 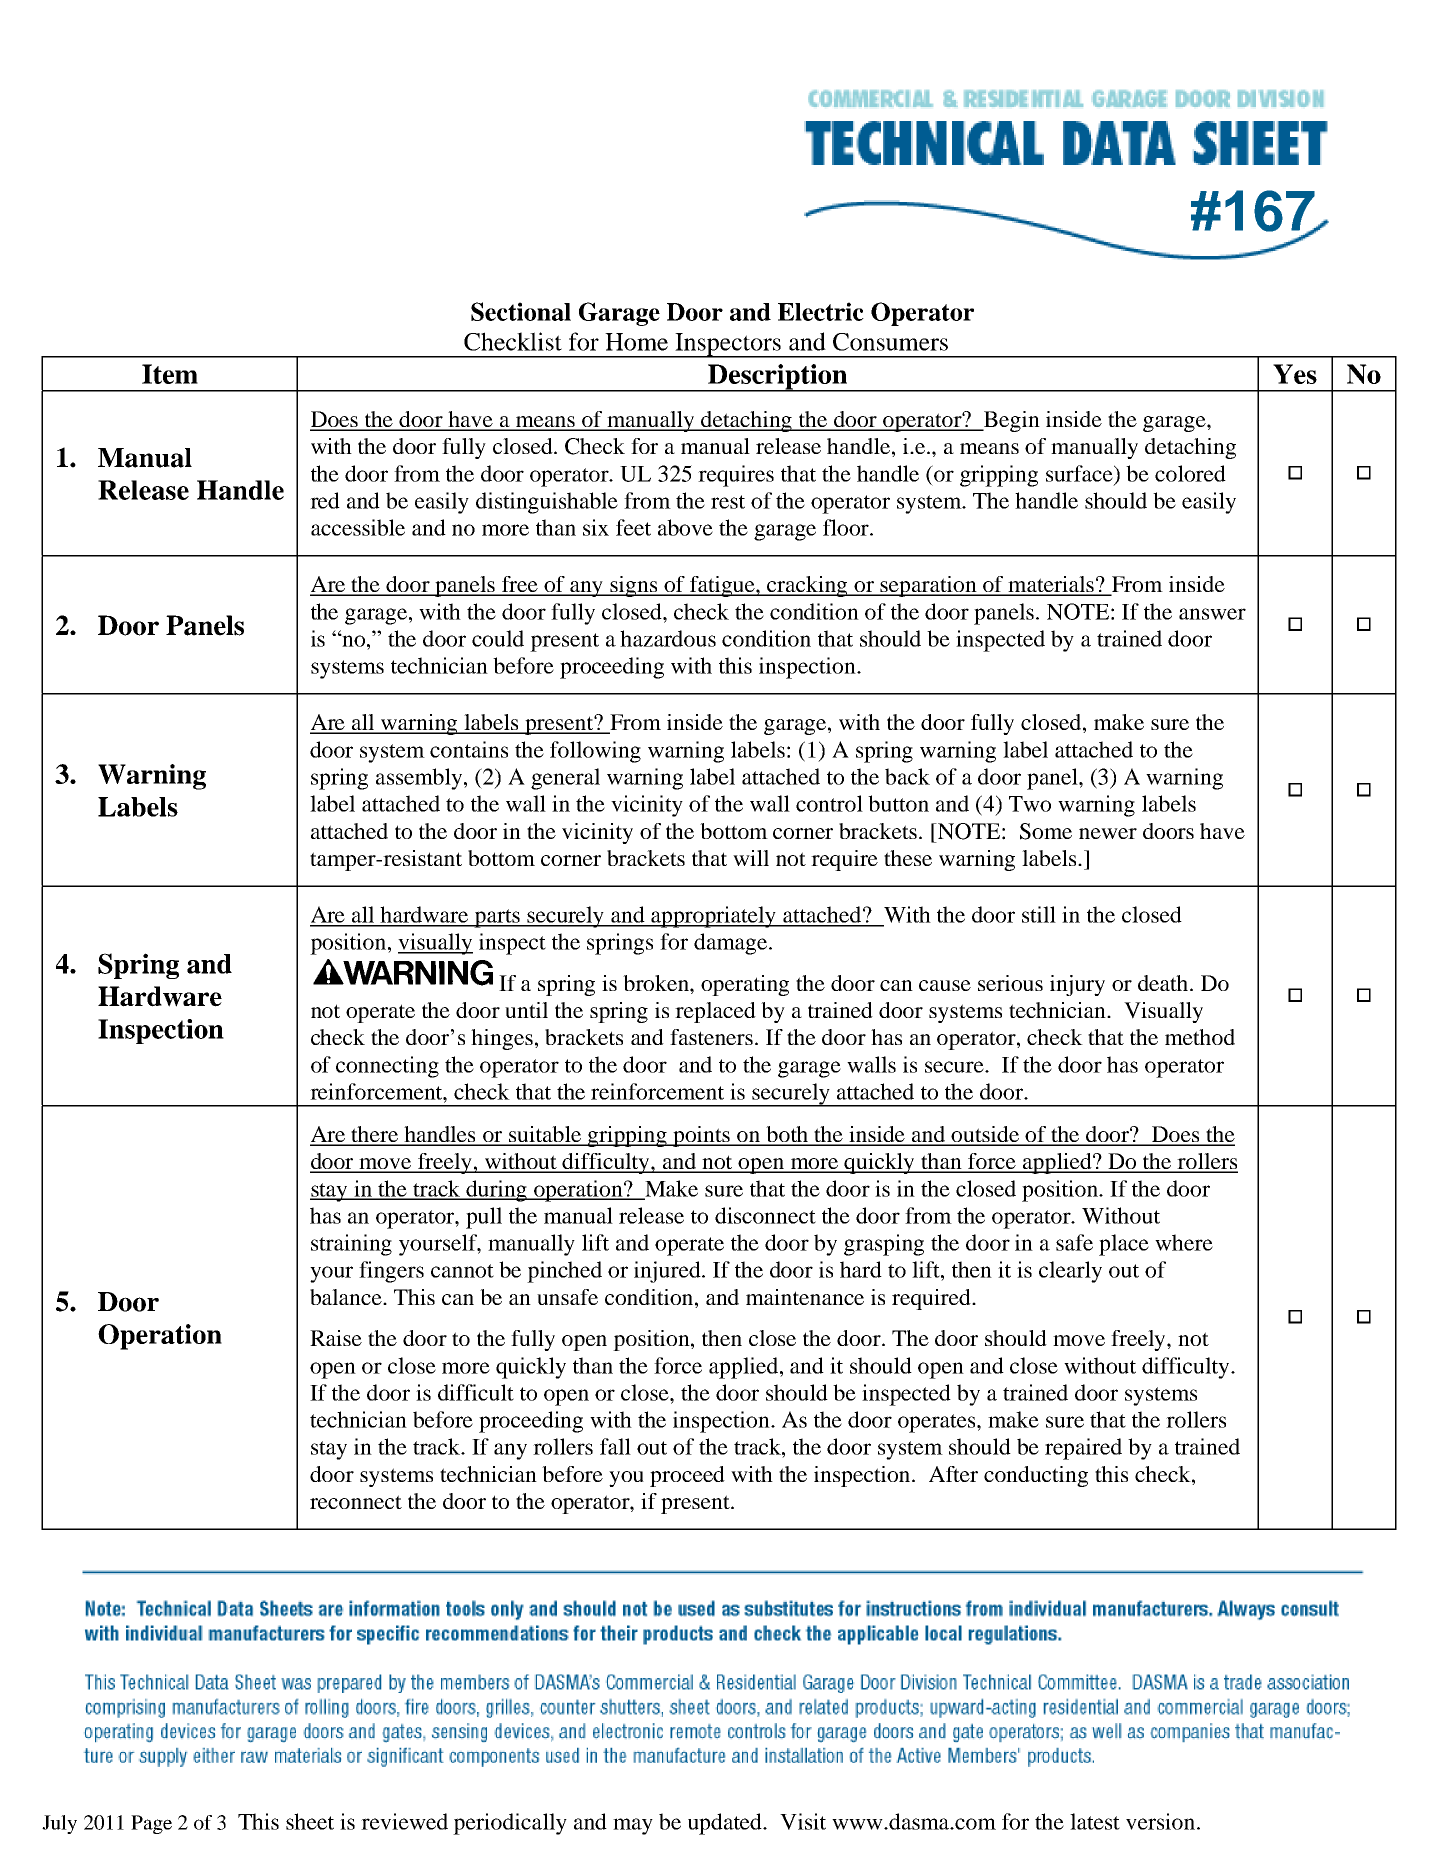 I want to click on Yes, so click(x=1295, y=374).
